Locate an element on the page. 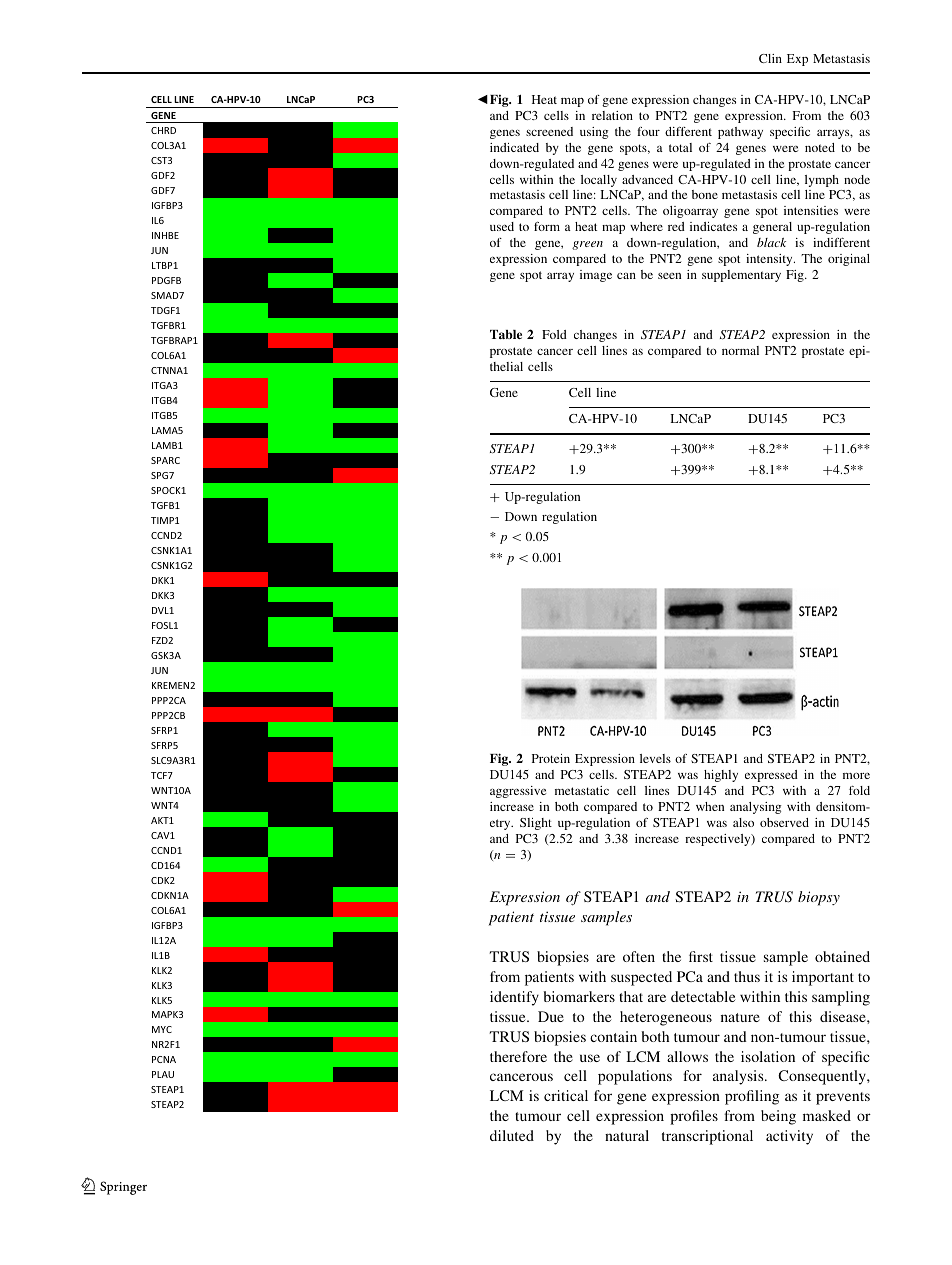 This image has height=1265, width=952. aggressive is located at coordinates (518, 792).
